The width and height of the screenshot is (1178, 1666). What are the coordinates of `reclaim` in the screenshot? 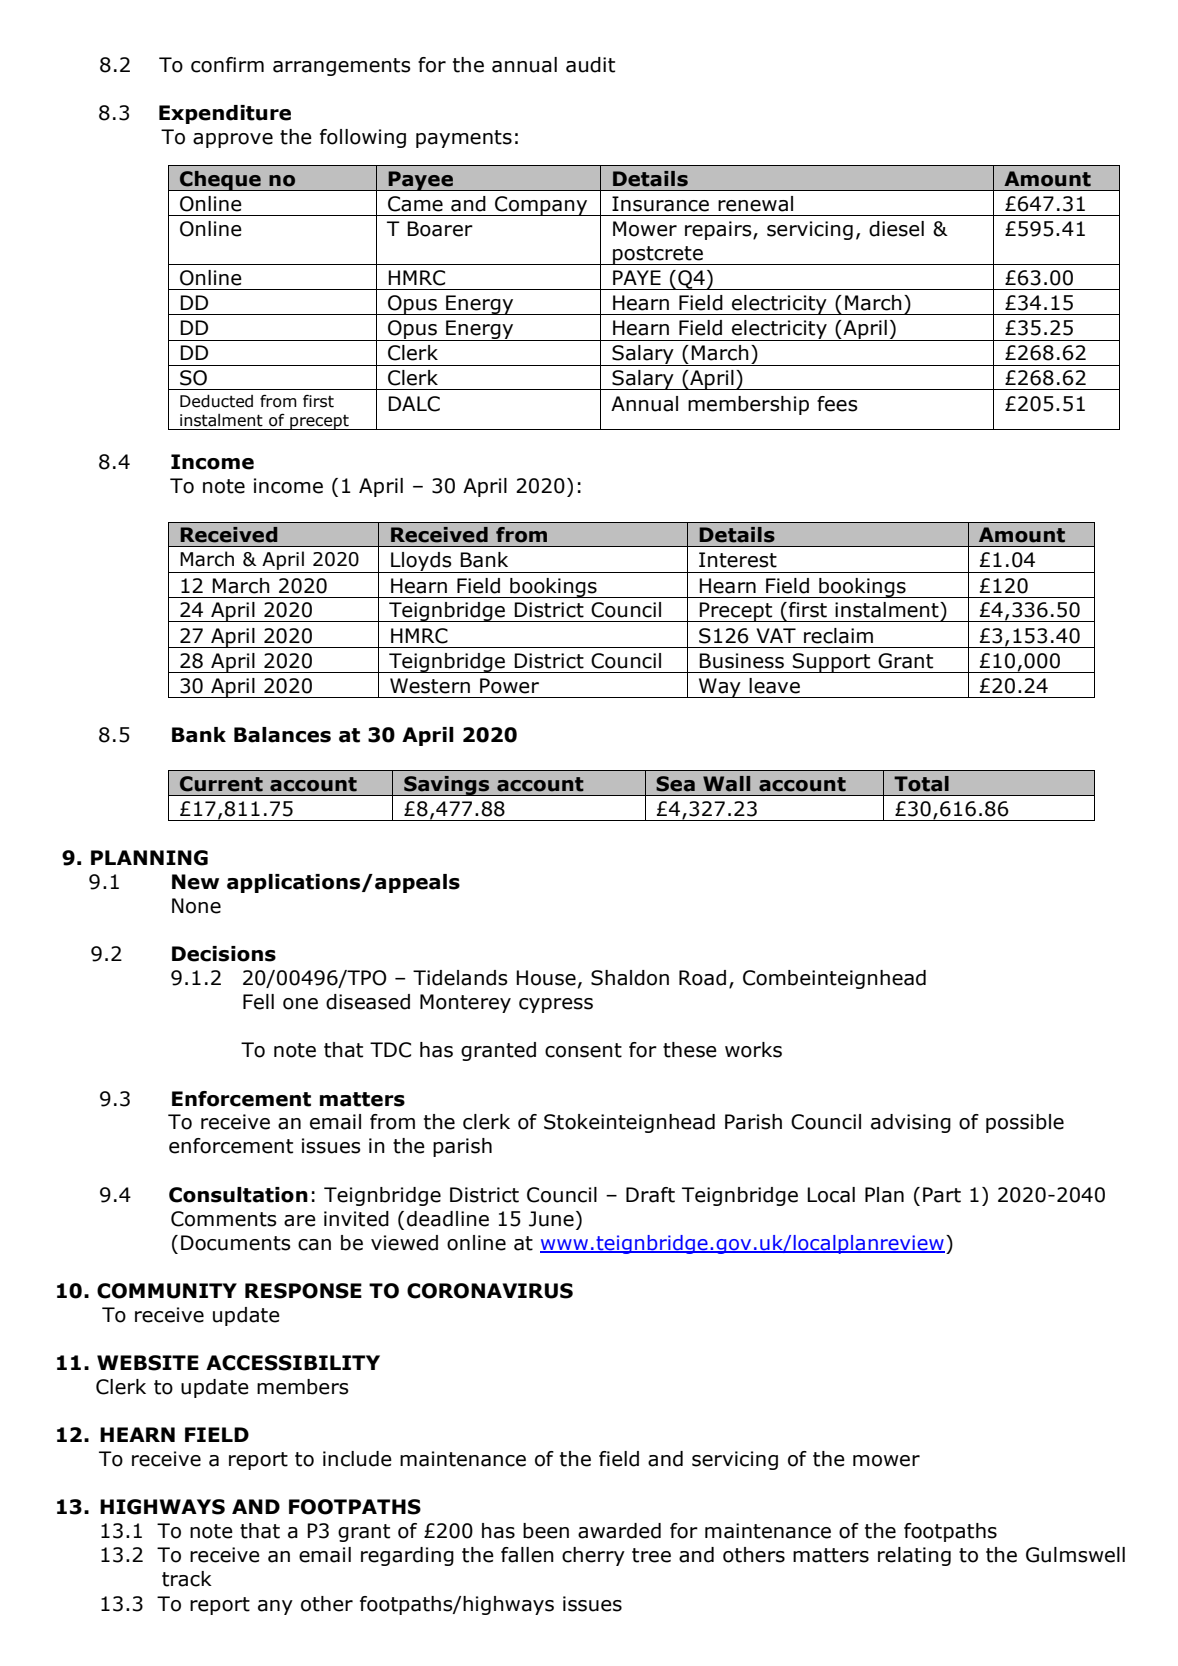 It's located at (838, 636).
